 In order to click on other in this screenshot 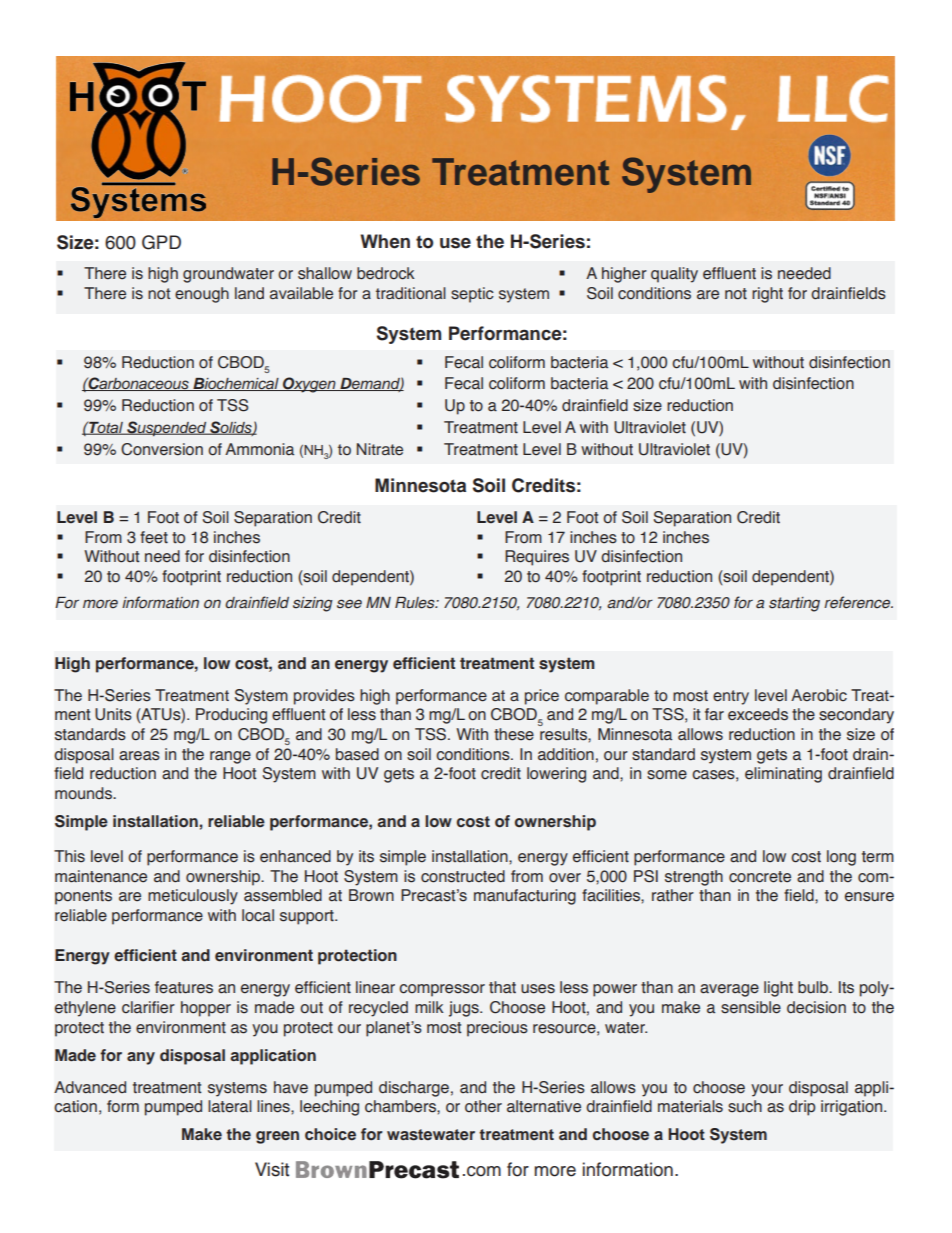, I will do `click(483, 1106)`.
